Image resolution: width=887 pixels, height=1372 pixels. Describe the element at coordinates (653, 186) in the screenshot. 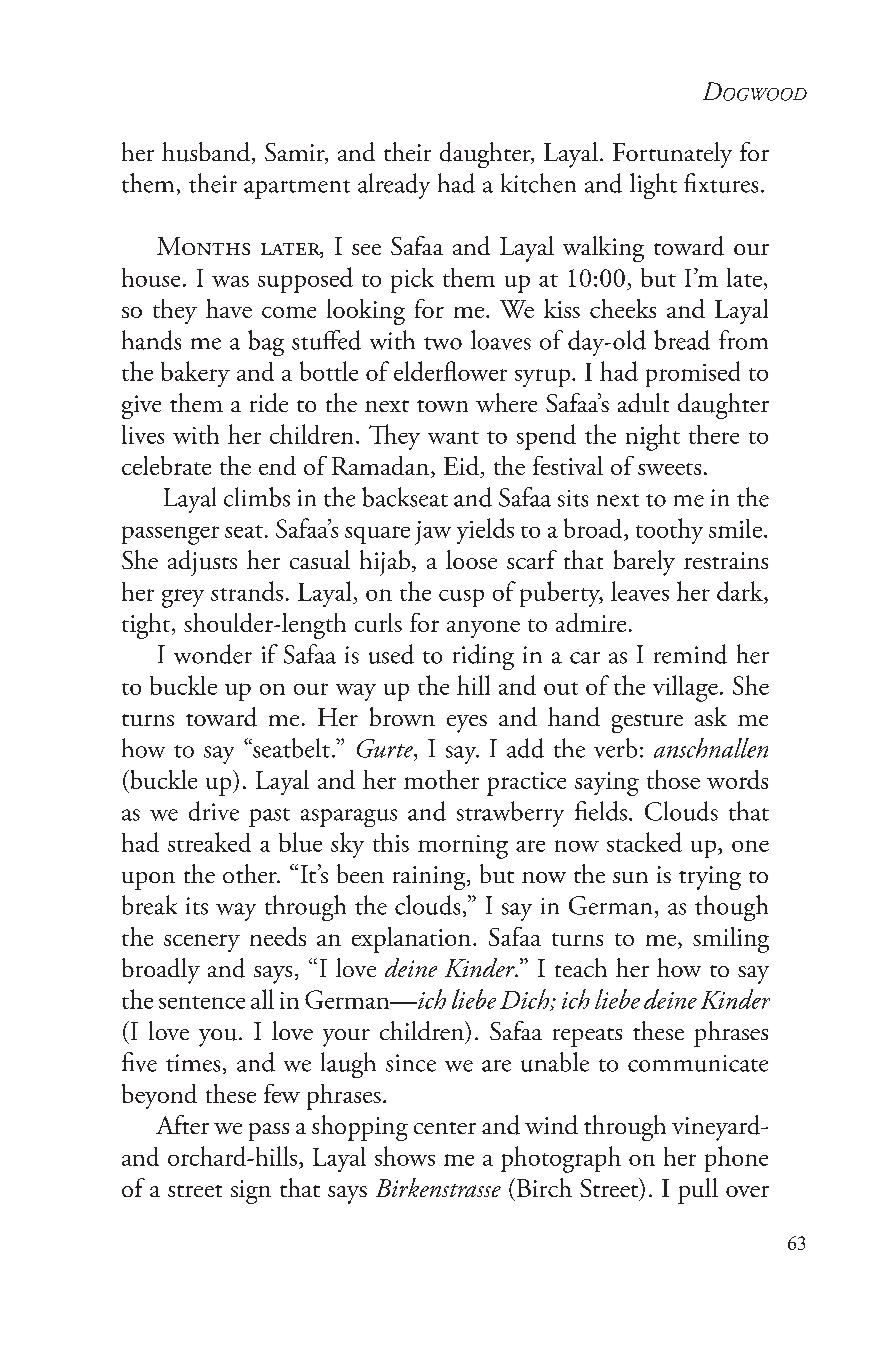

I see `light` at that location.
